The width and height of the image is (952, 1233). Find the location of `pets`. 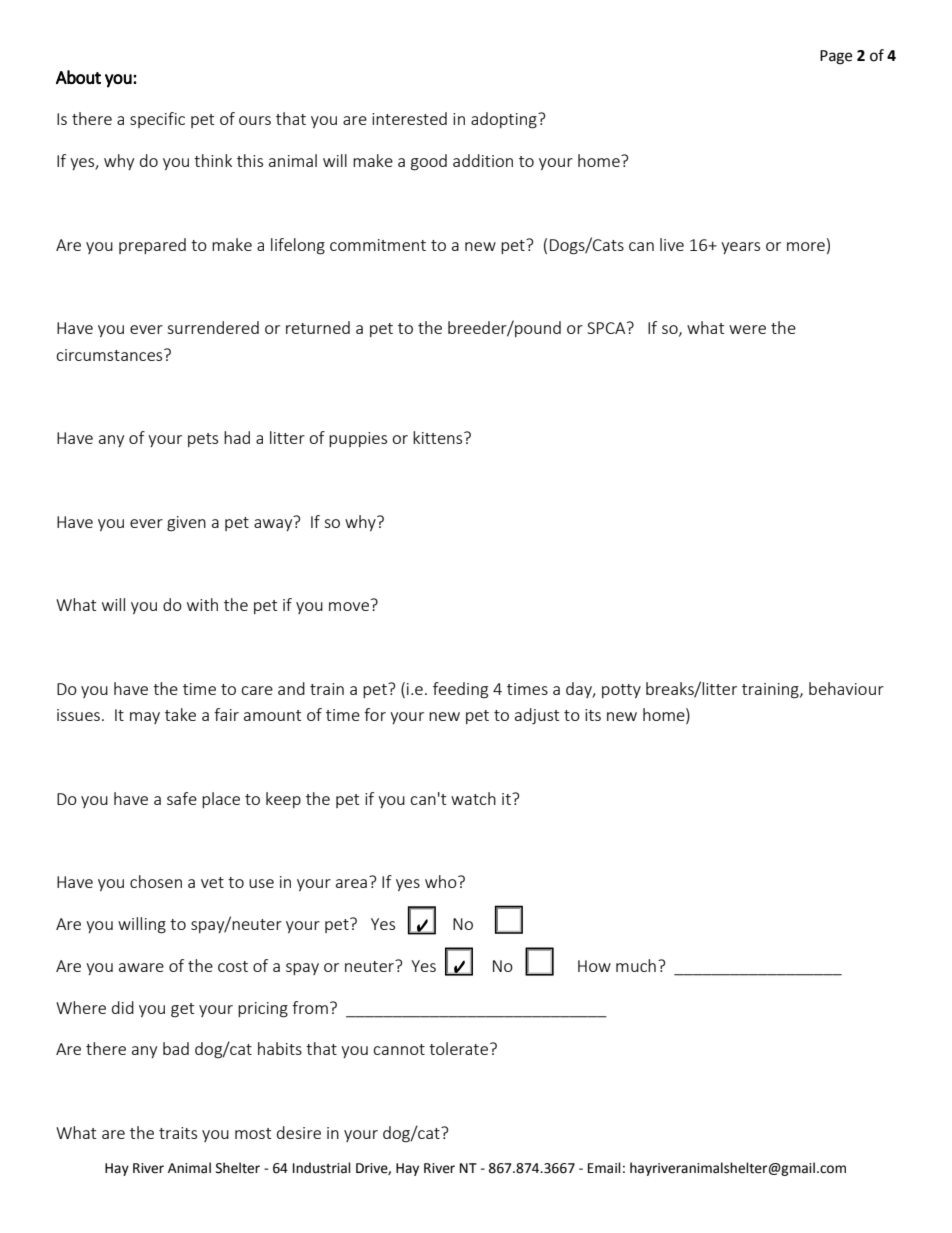

pets is located at coordinates (203, 440).
